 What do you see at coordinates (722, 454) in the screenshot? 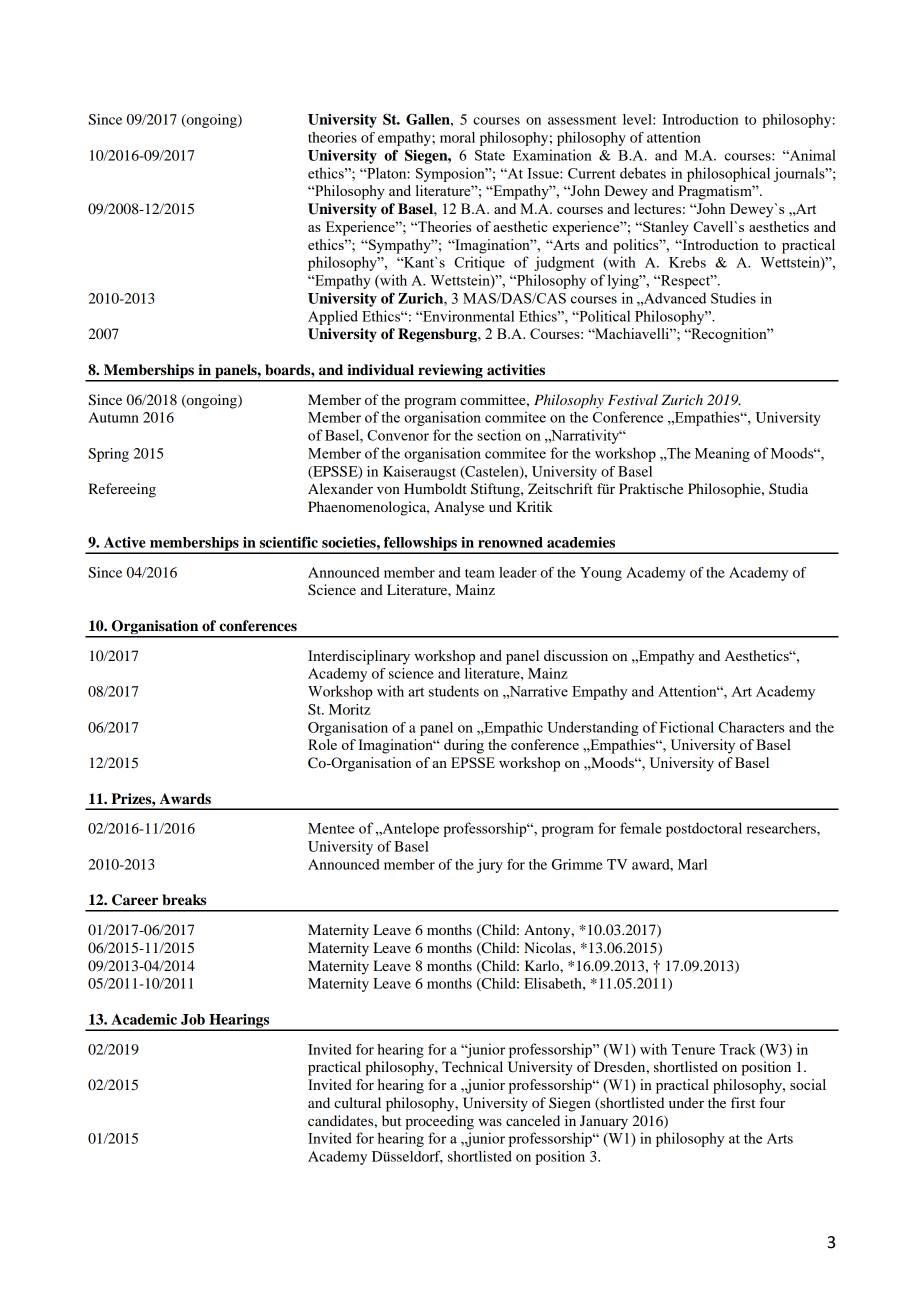
I see `Meaning` at bounding box center [722, 454].
